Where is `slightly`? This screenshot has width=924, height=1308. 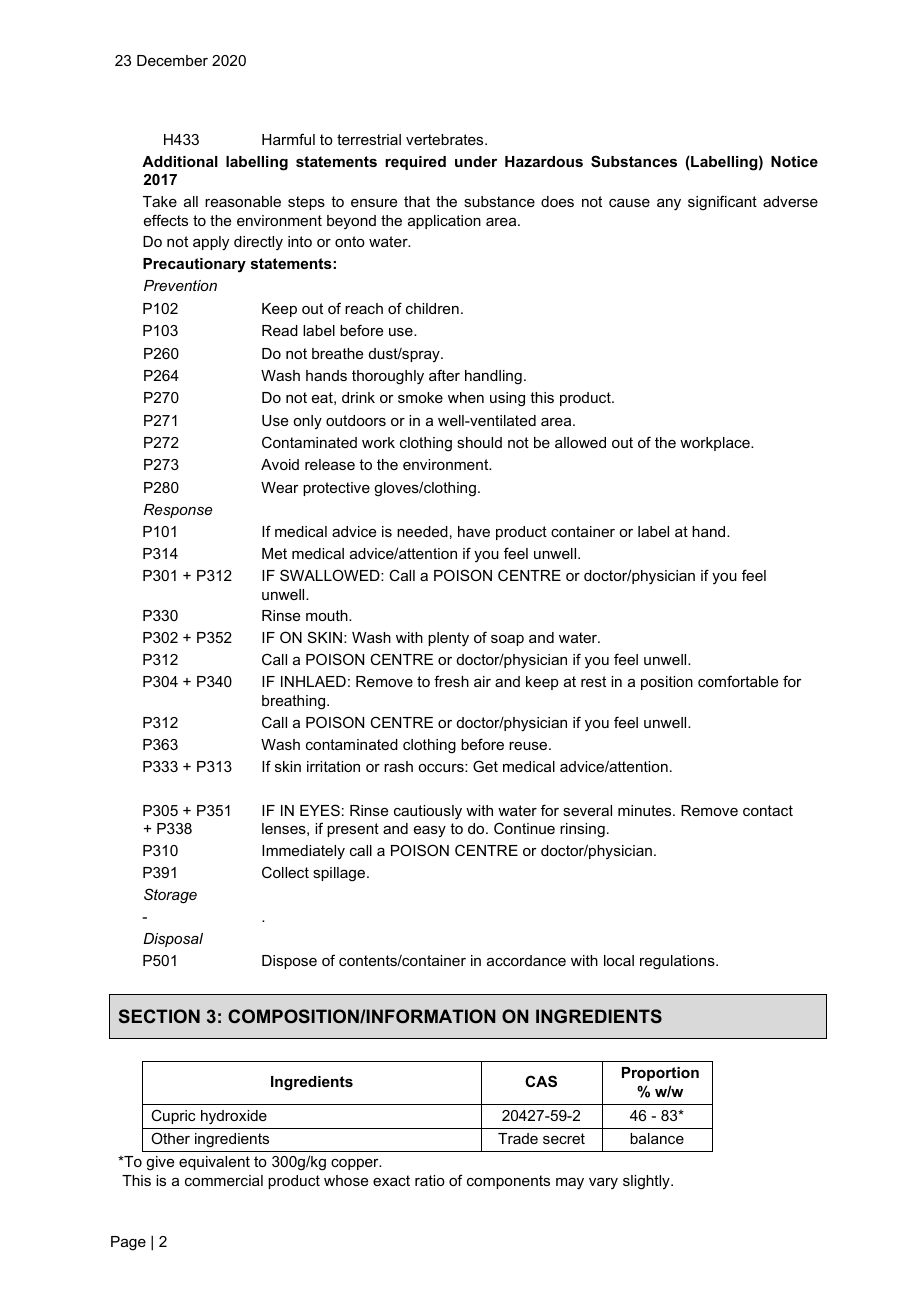 slightly is located at coordinates (647, 1182).
